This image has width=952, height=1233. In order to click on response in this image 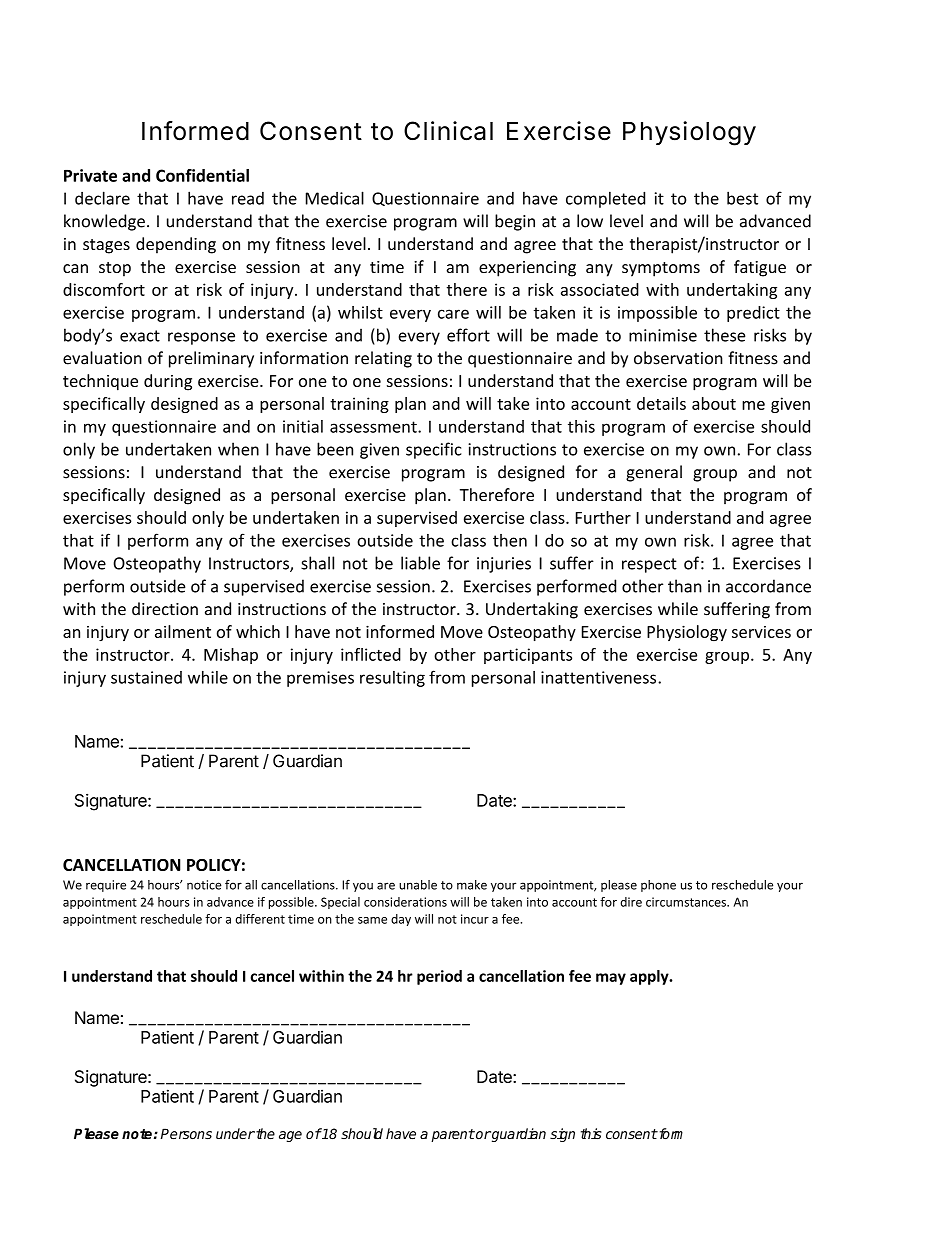, I will do `click(201, 338)`.
